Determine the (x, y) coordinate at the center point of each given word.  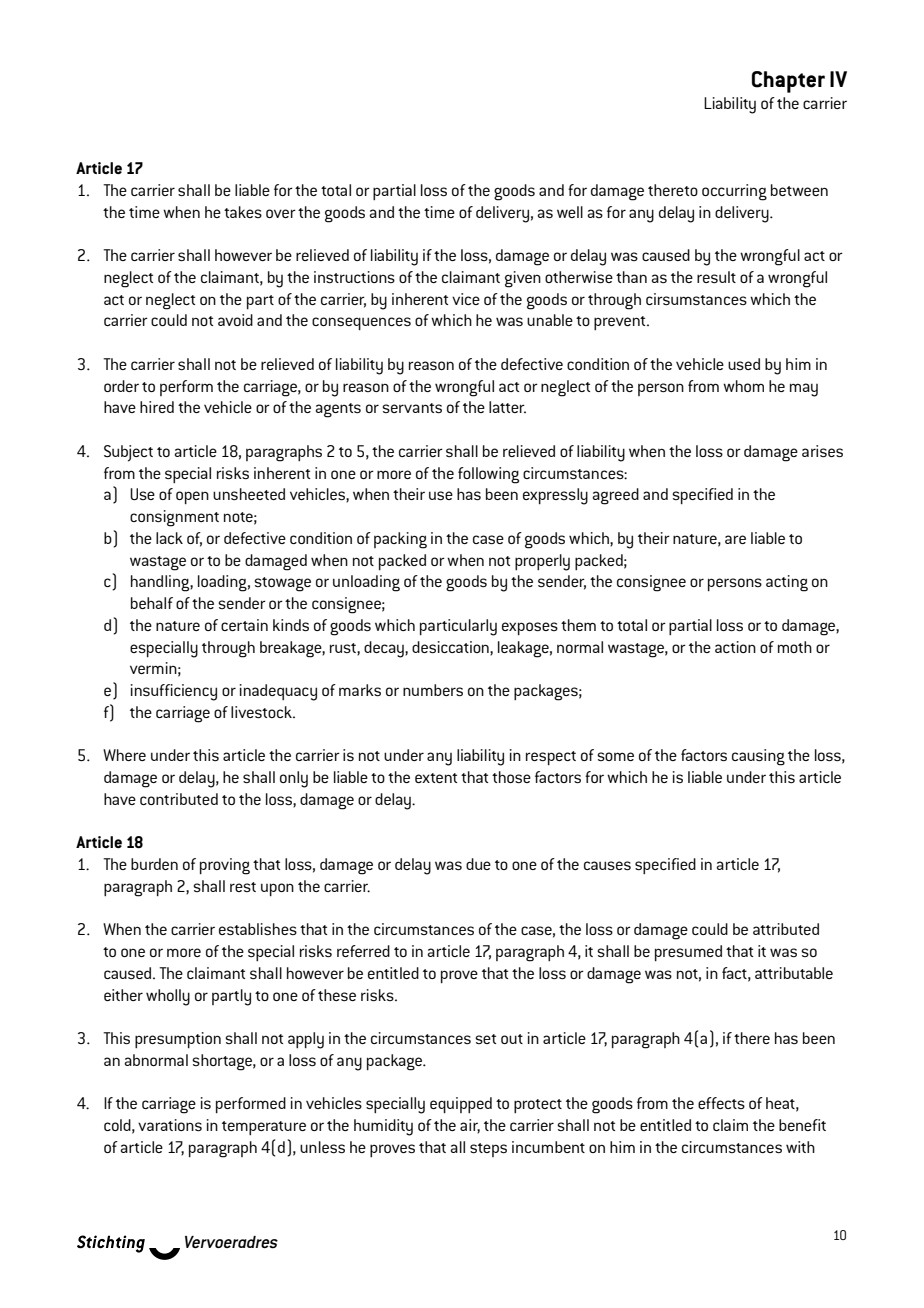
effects (721, 1103)
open (192, 497)
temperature (264, 1128)
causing (758, 757)
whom (743, 386)
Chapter (788, 82)
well (570, 212)
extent (436, 778)
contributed (179, 799)
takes (243, 212)
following (488, 475)
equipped (461, 1105)
